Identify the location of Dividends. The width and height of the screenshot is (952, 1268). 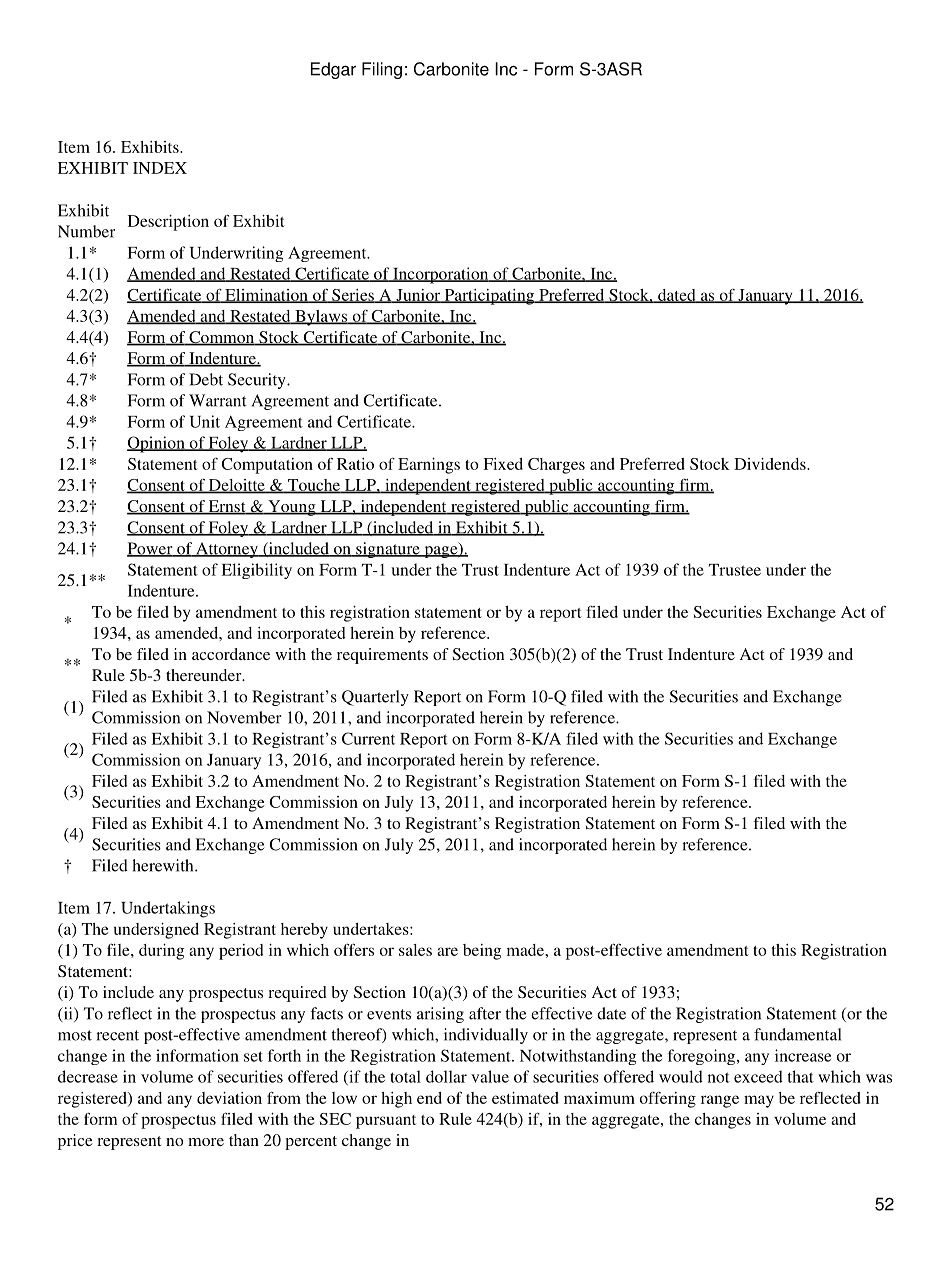
(771, 464).
